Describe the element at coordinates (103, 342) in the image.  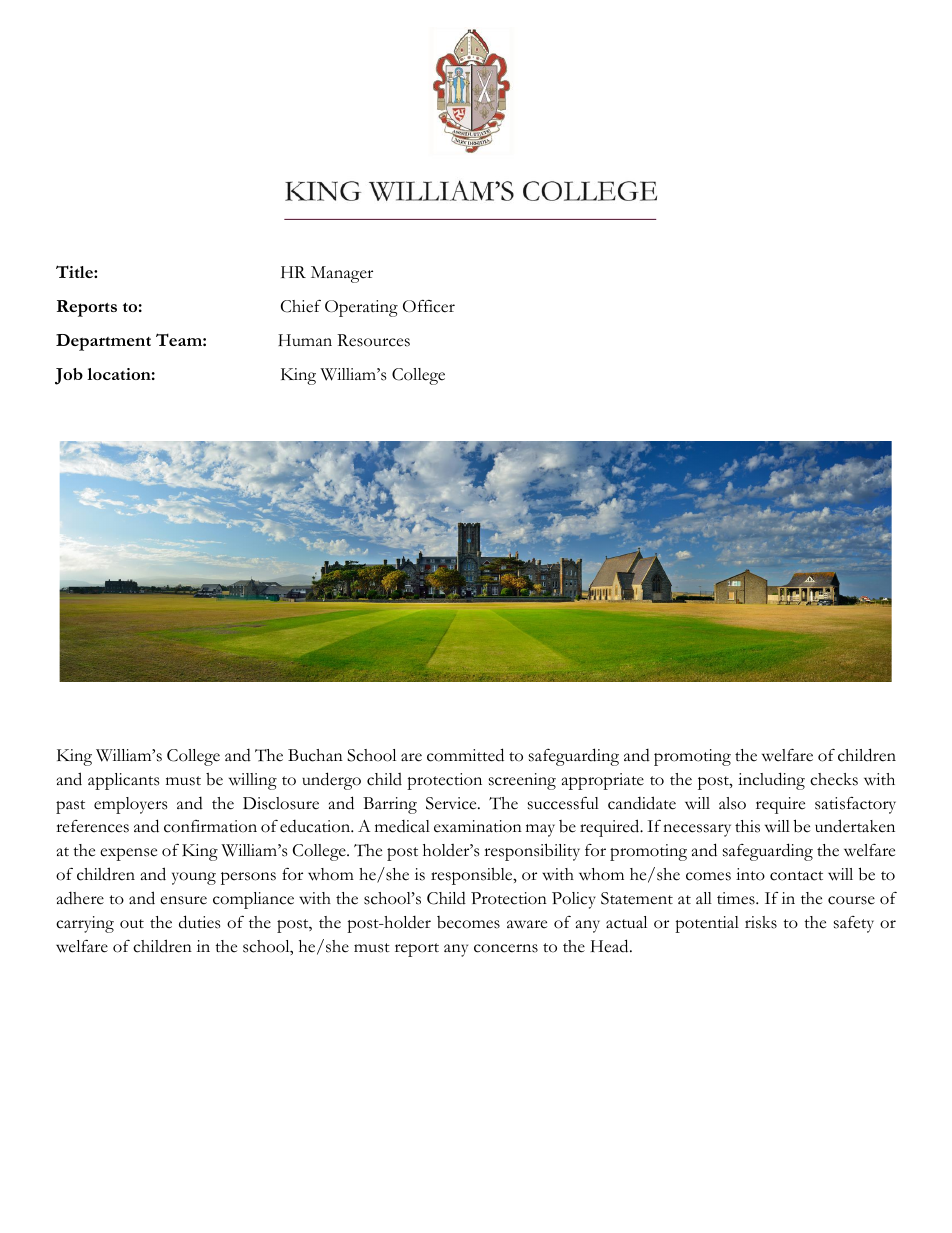
I see `Department` at that location.
